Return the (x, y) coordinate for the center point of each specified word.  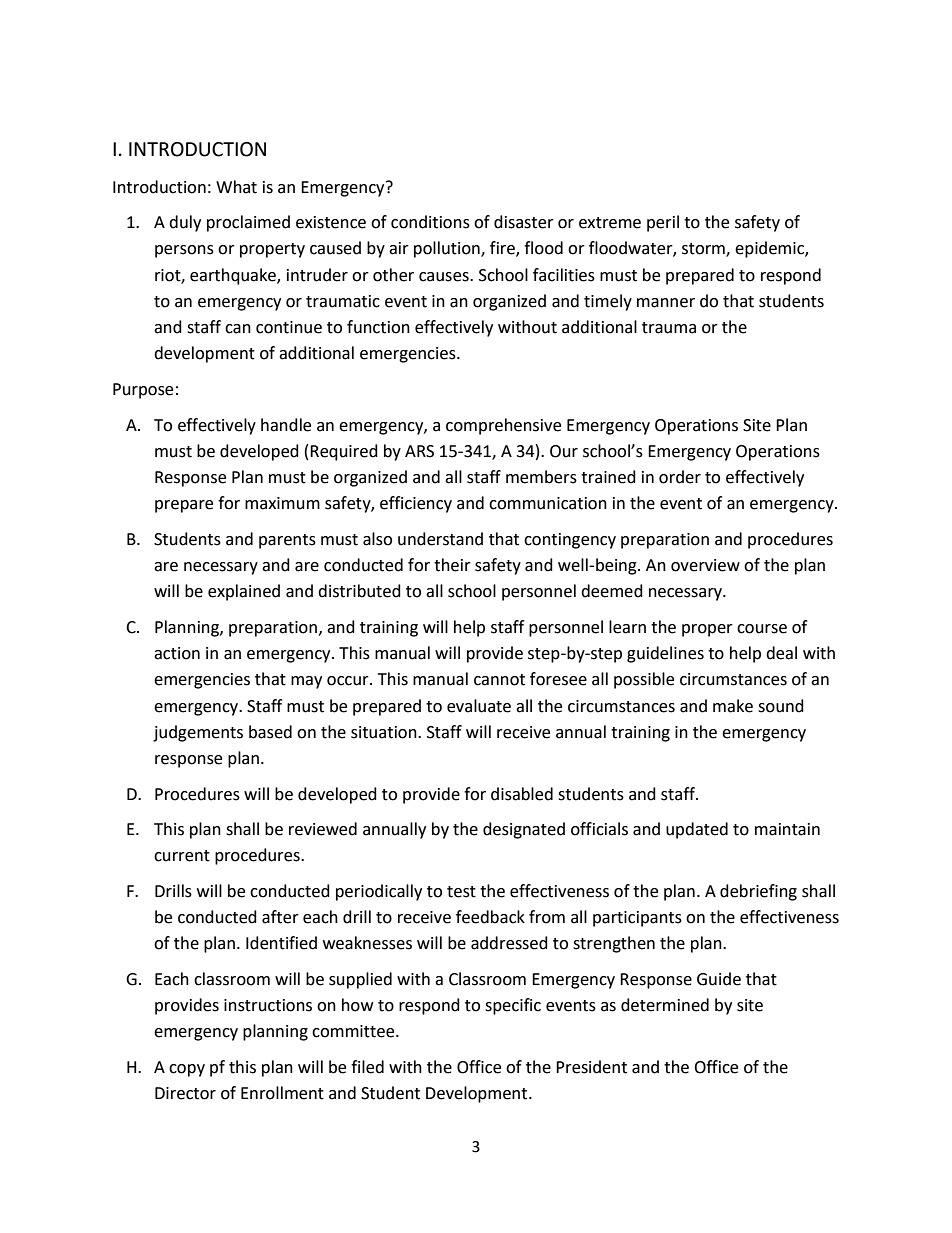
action (177, 653)
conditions (430, 222)
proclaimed (248, 223)
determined (665, 1005)
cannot (499, 680)
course (762, 629)
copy (187, 1070)
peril (663, 223)
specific (513, 1006)
